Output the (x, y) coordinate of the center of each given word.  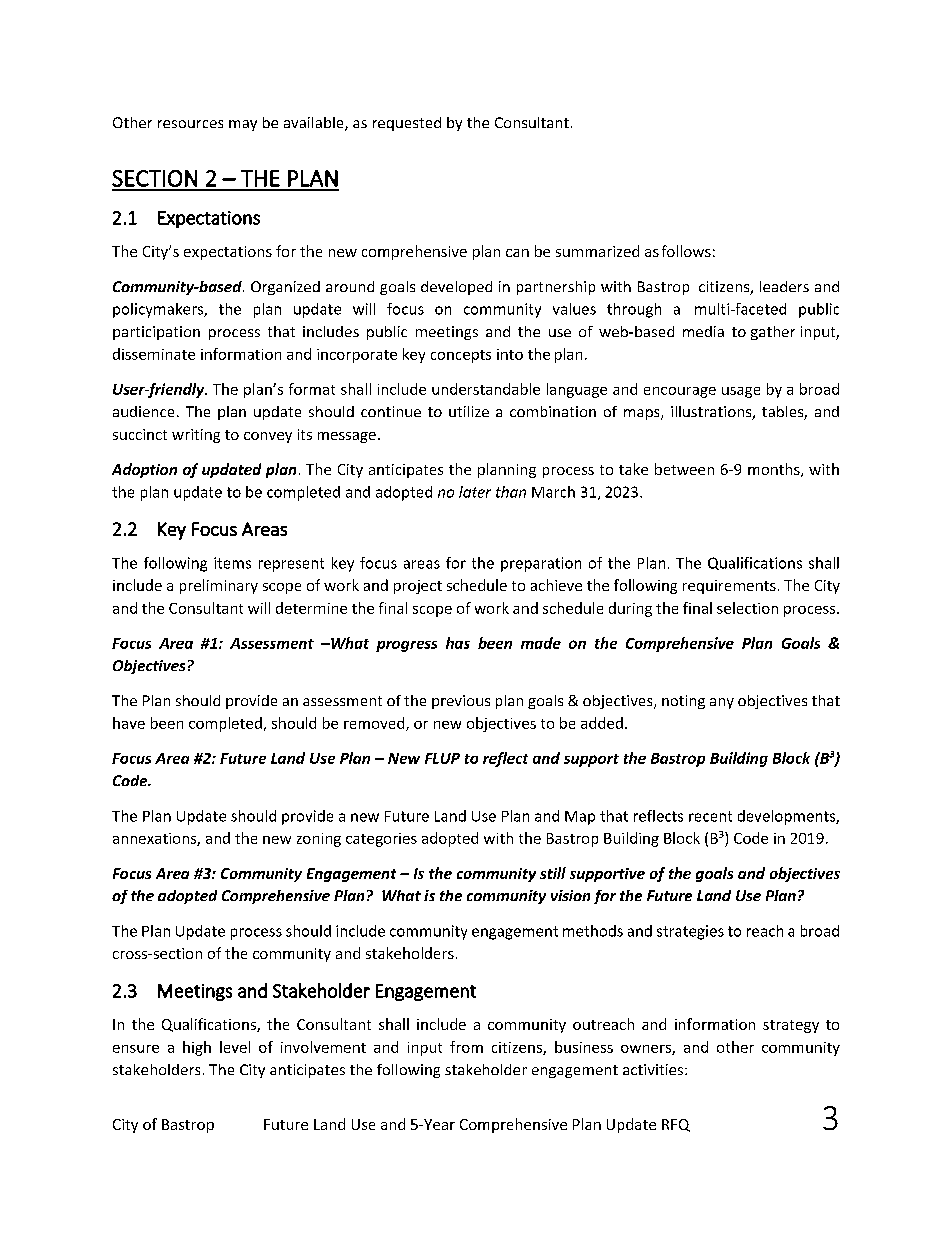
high (197, 1048)
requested (407, 124)
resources (190, 124)
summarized (597, 251)
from (466, 1047)
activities (654, 1069)
